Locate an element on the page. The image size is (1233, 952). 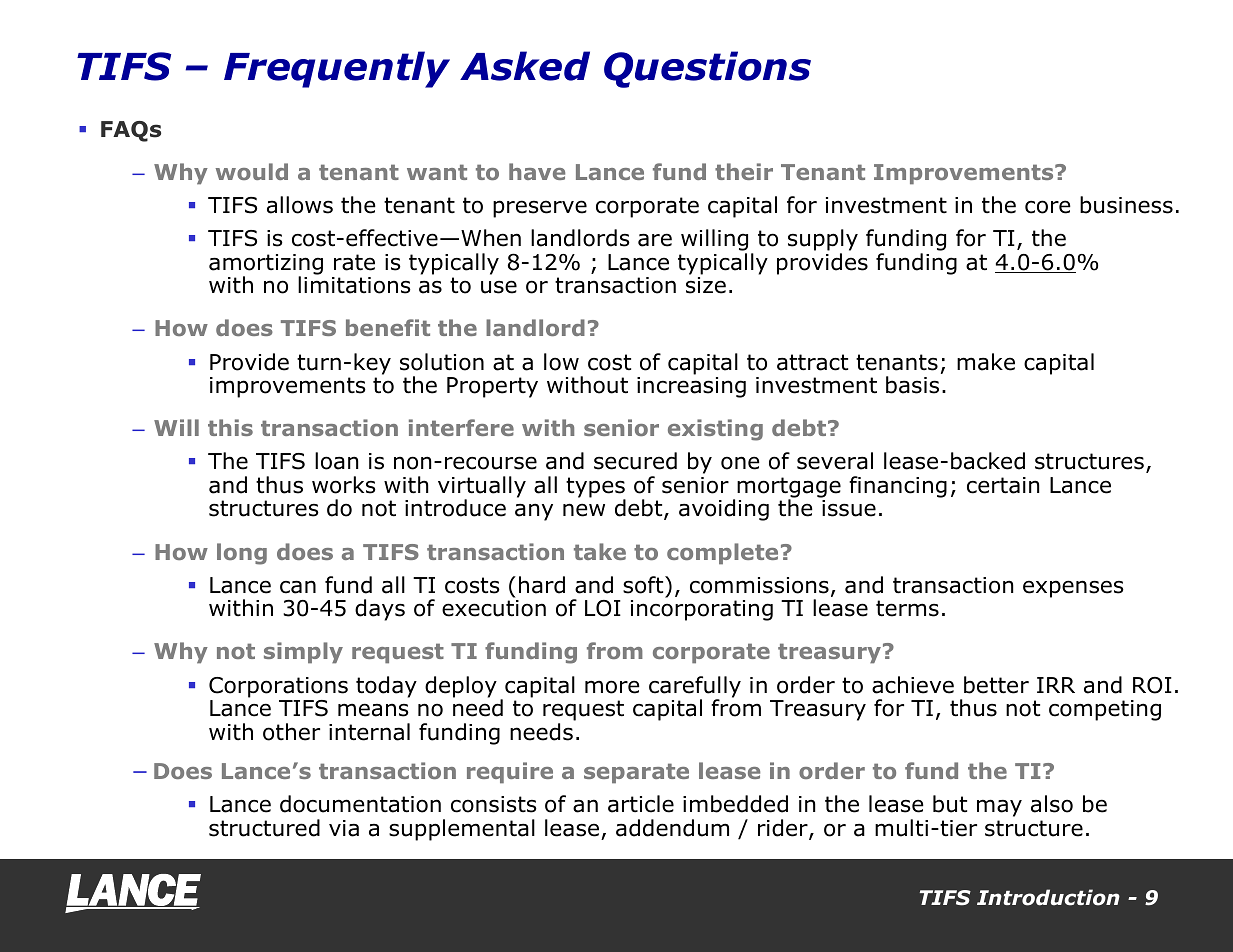
addendum is located at coordinates (672, 828).
